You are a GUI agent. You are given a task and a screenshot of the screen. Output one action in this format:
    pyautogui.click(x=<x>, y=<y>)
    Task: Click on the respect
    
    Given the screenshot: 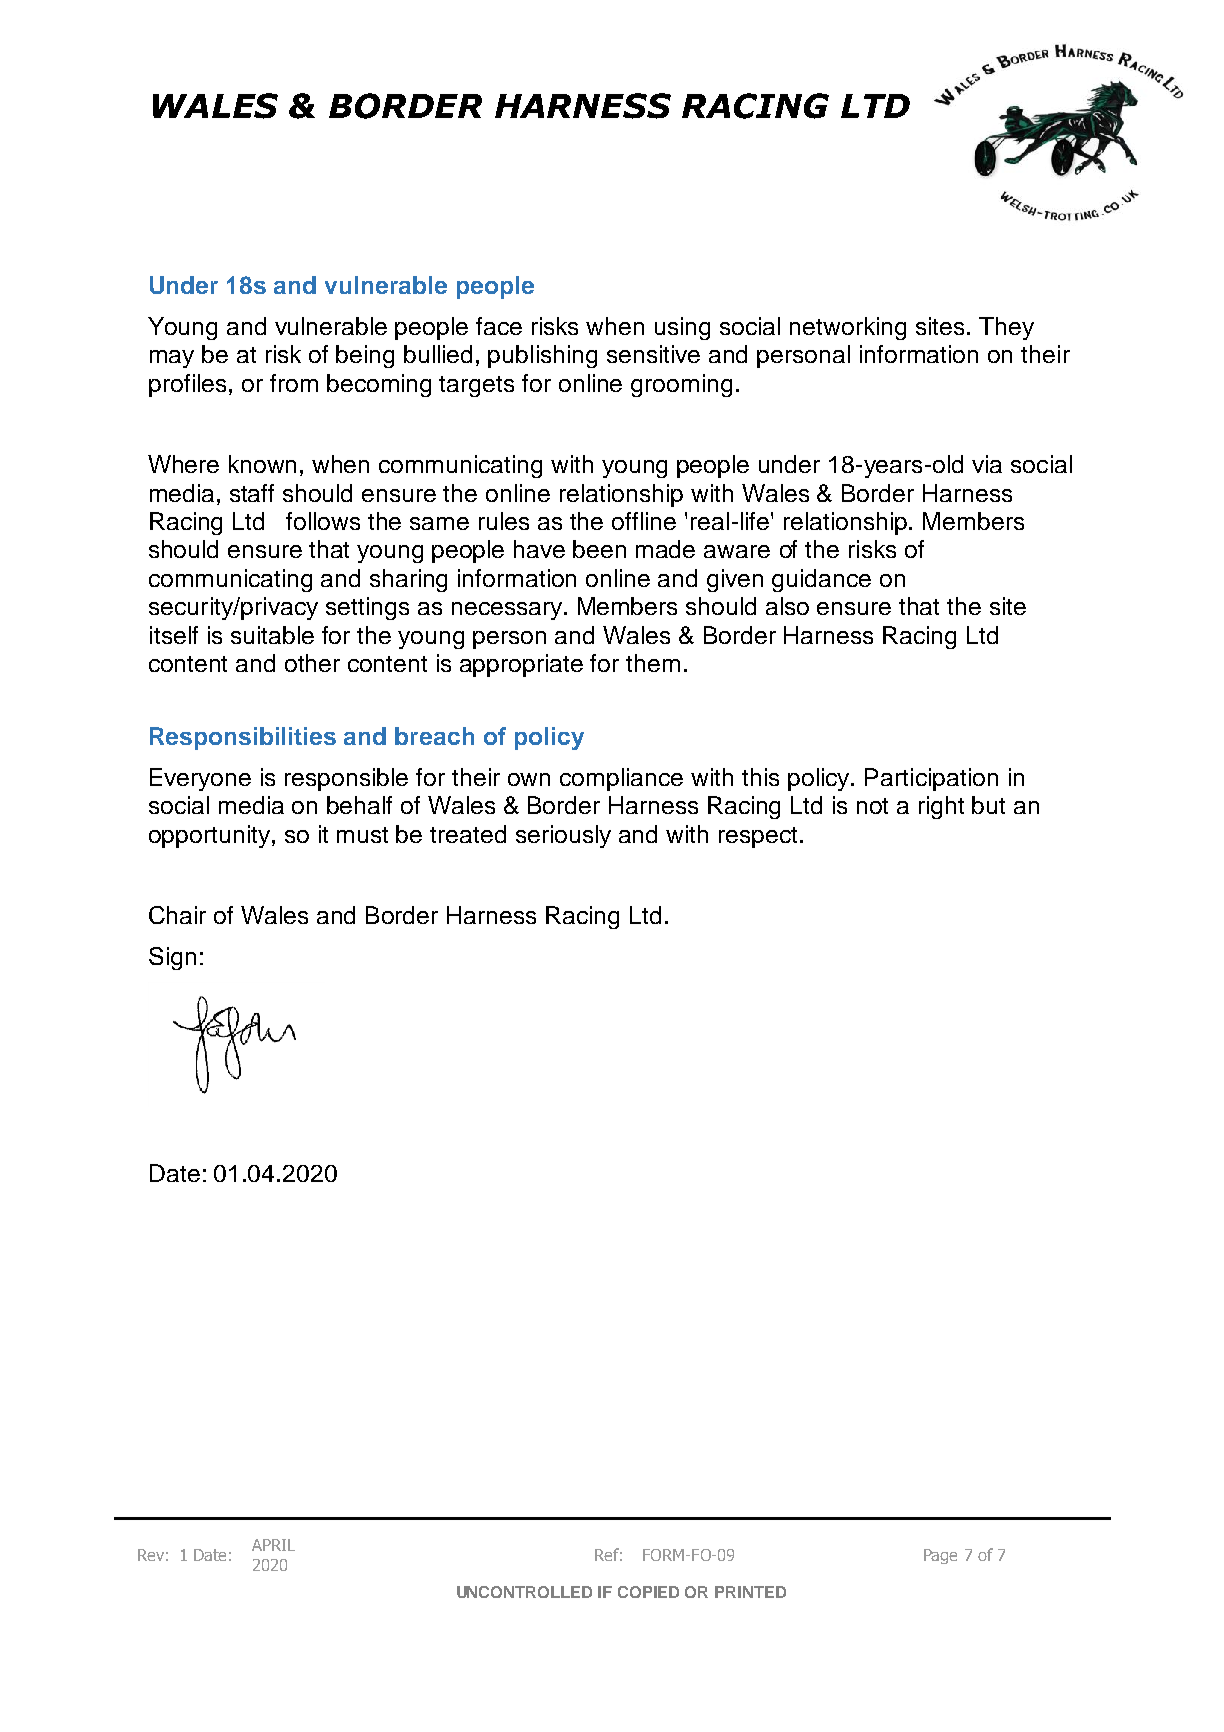 What is the action you would take?
    pyautogui.click(x=758, y=837)
